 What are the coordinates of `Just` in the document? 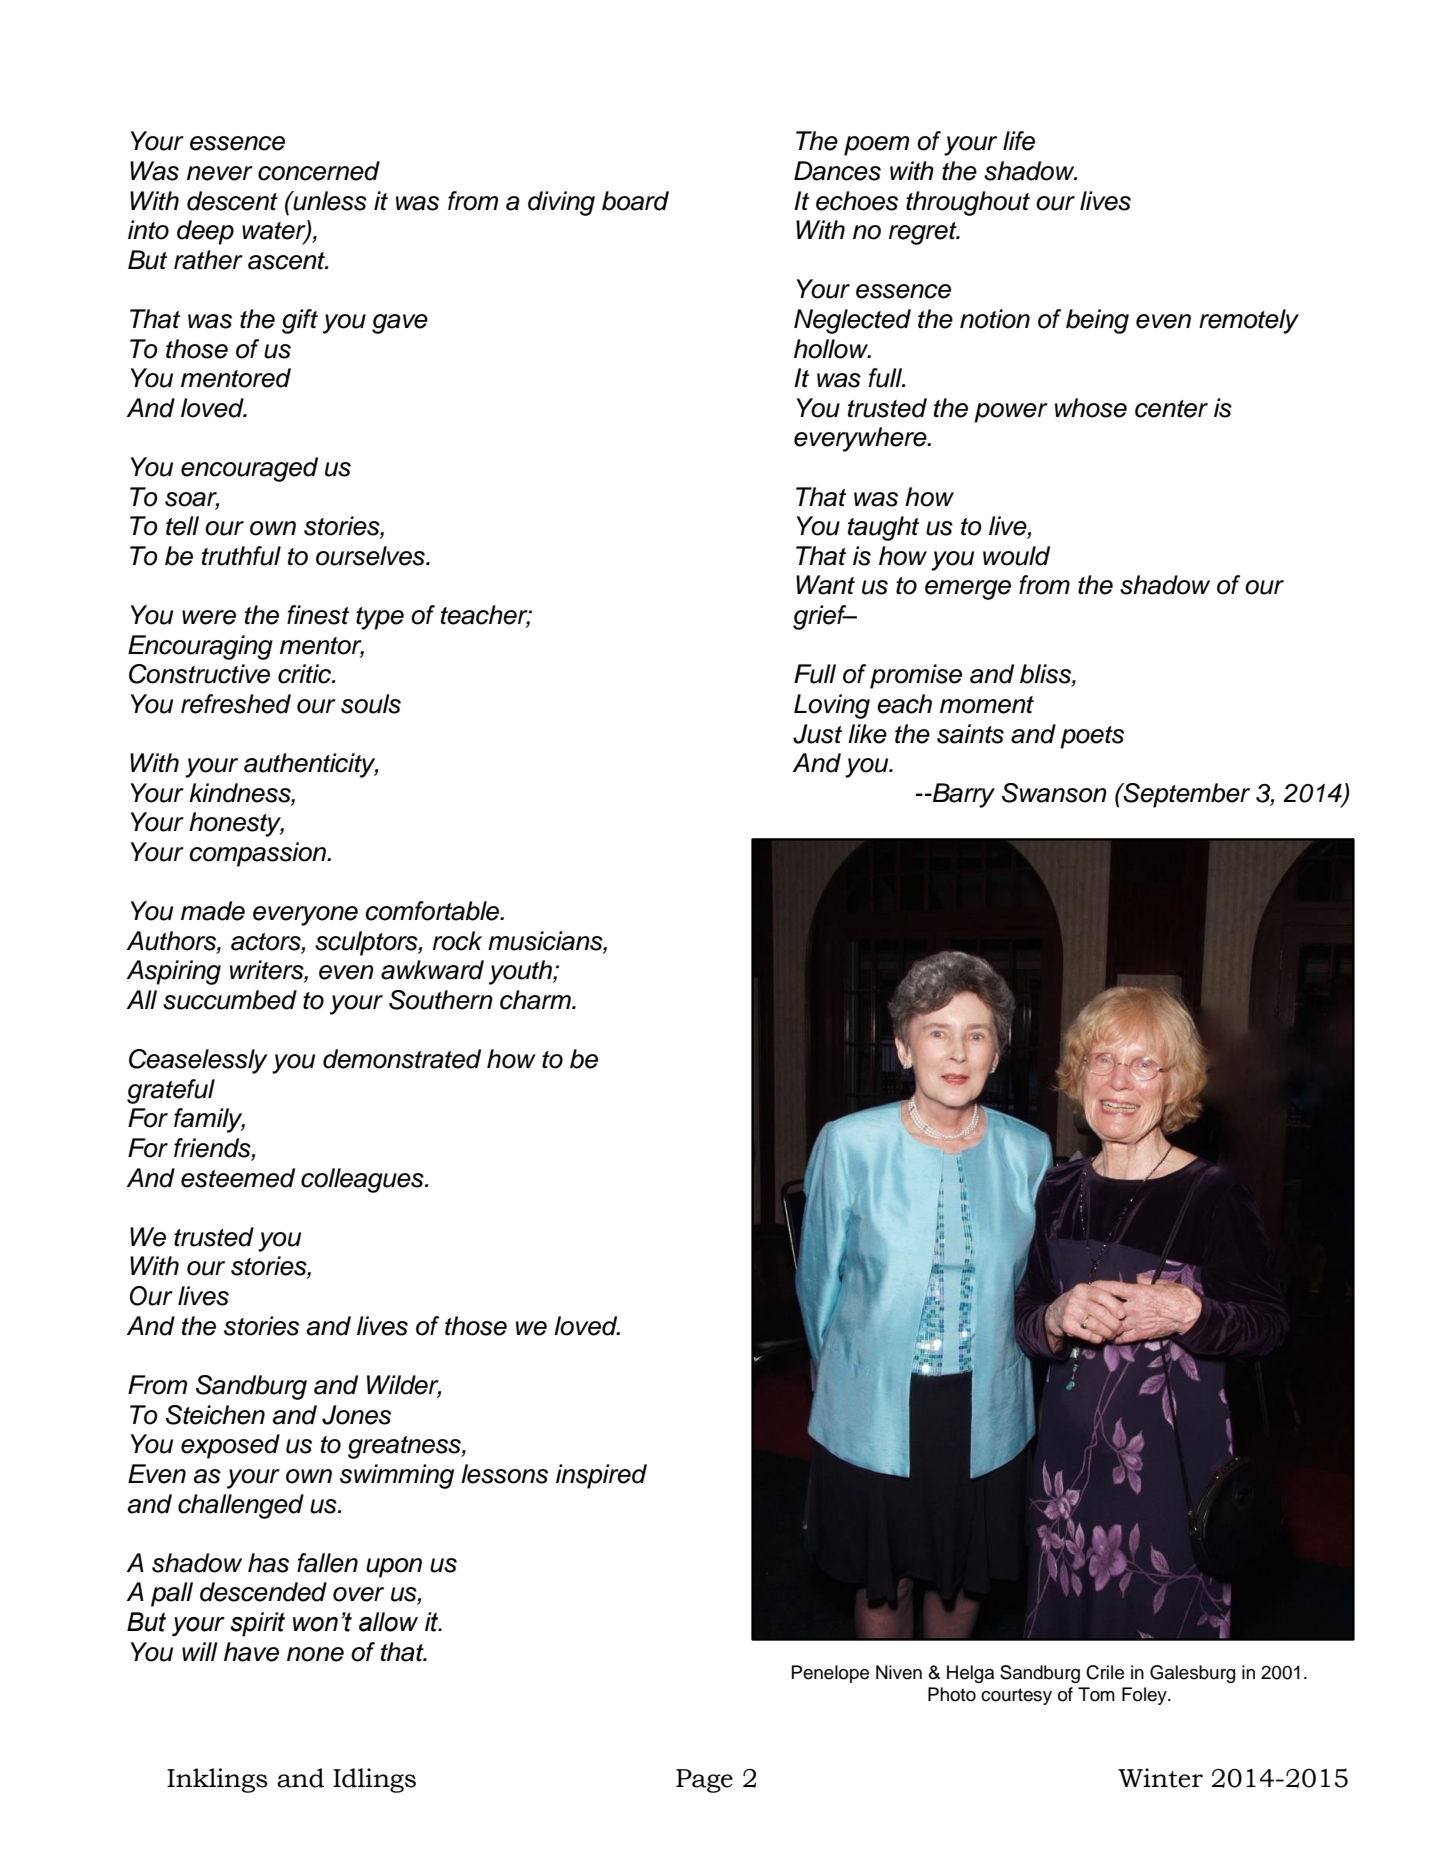 It's located at (817, 734).
